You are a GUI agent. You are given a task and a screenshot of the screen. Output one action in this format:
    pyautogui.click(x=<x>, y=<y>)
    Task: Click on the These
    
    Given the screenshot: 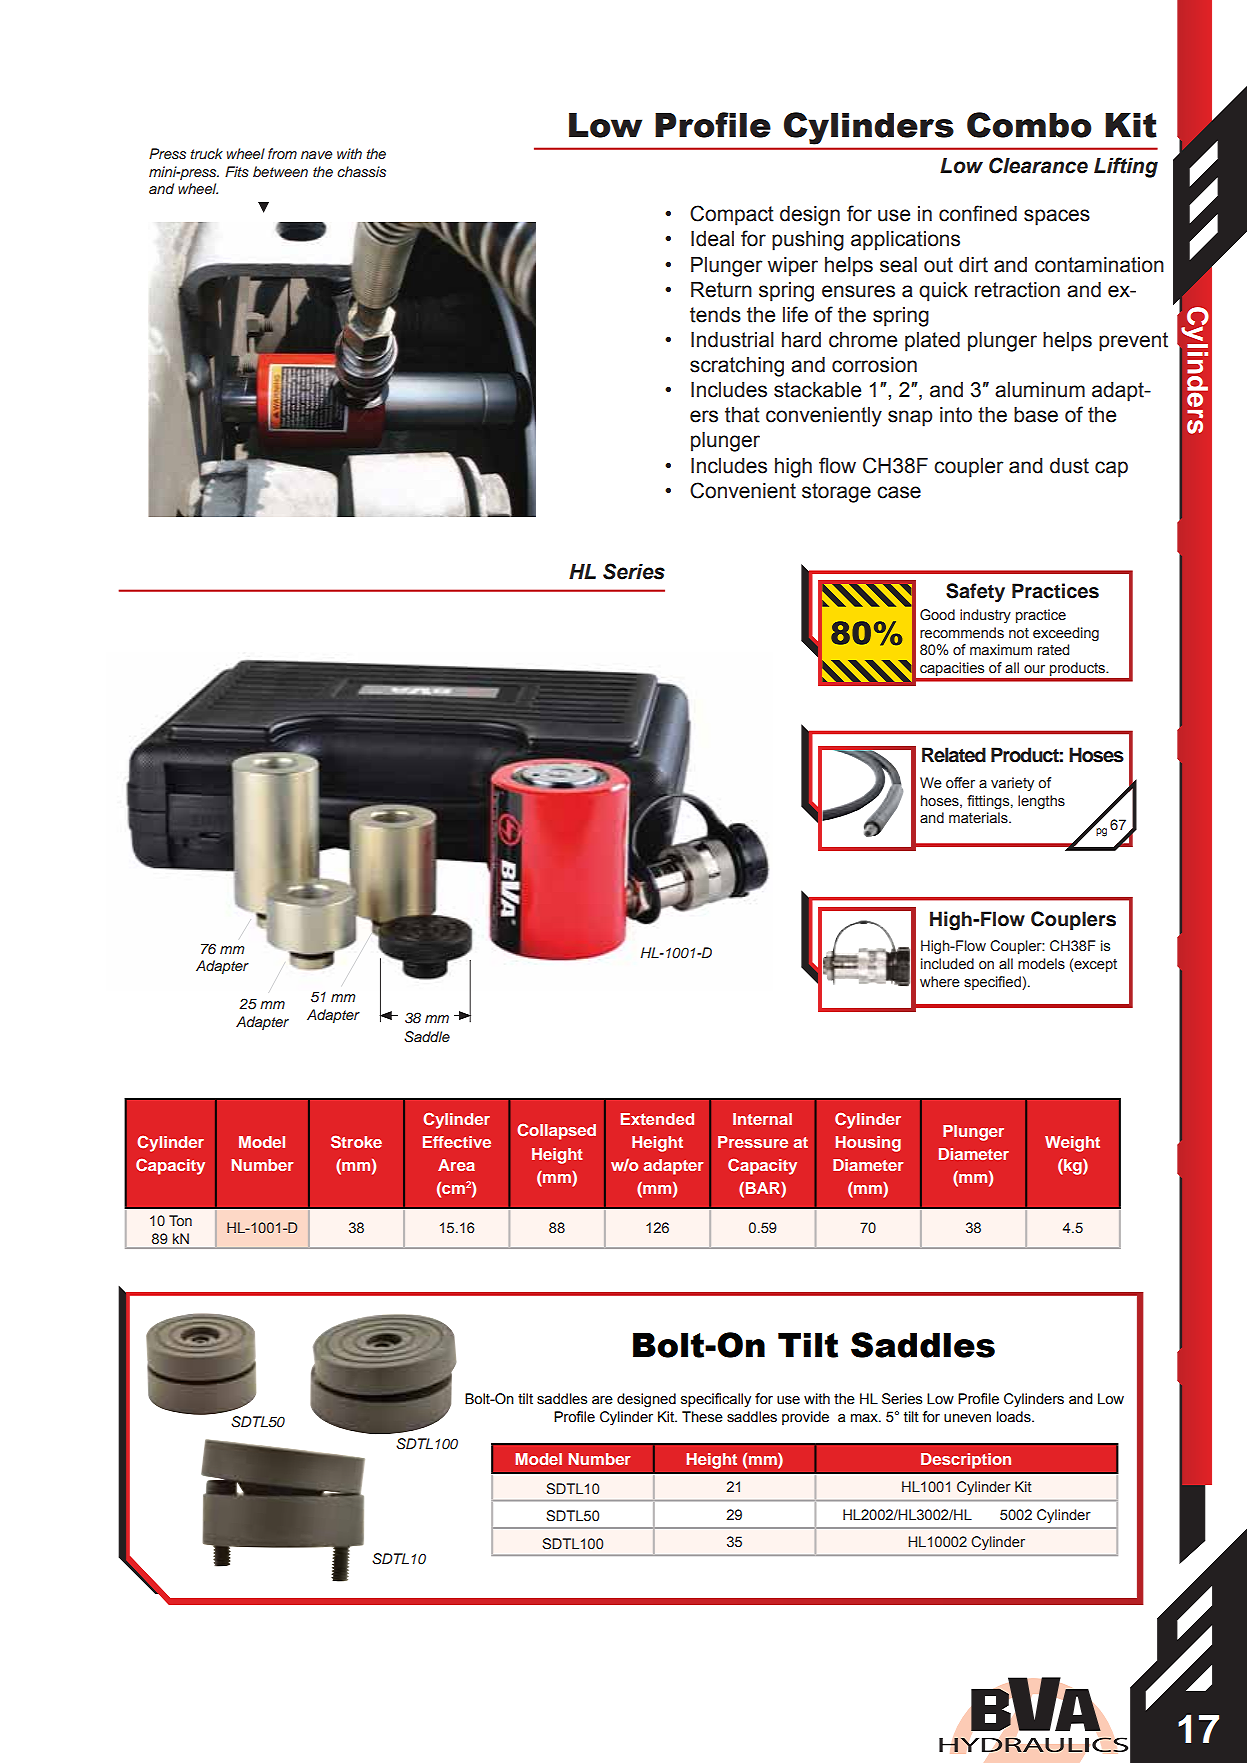 What is the action you would take?
    pyautogui.click(x=702, y=1417)
